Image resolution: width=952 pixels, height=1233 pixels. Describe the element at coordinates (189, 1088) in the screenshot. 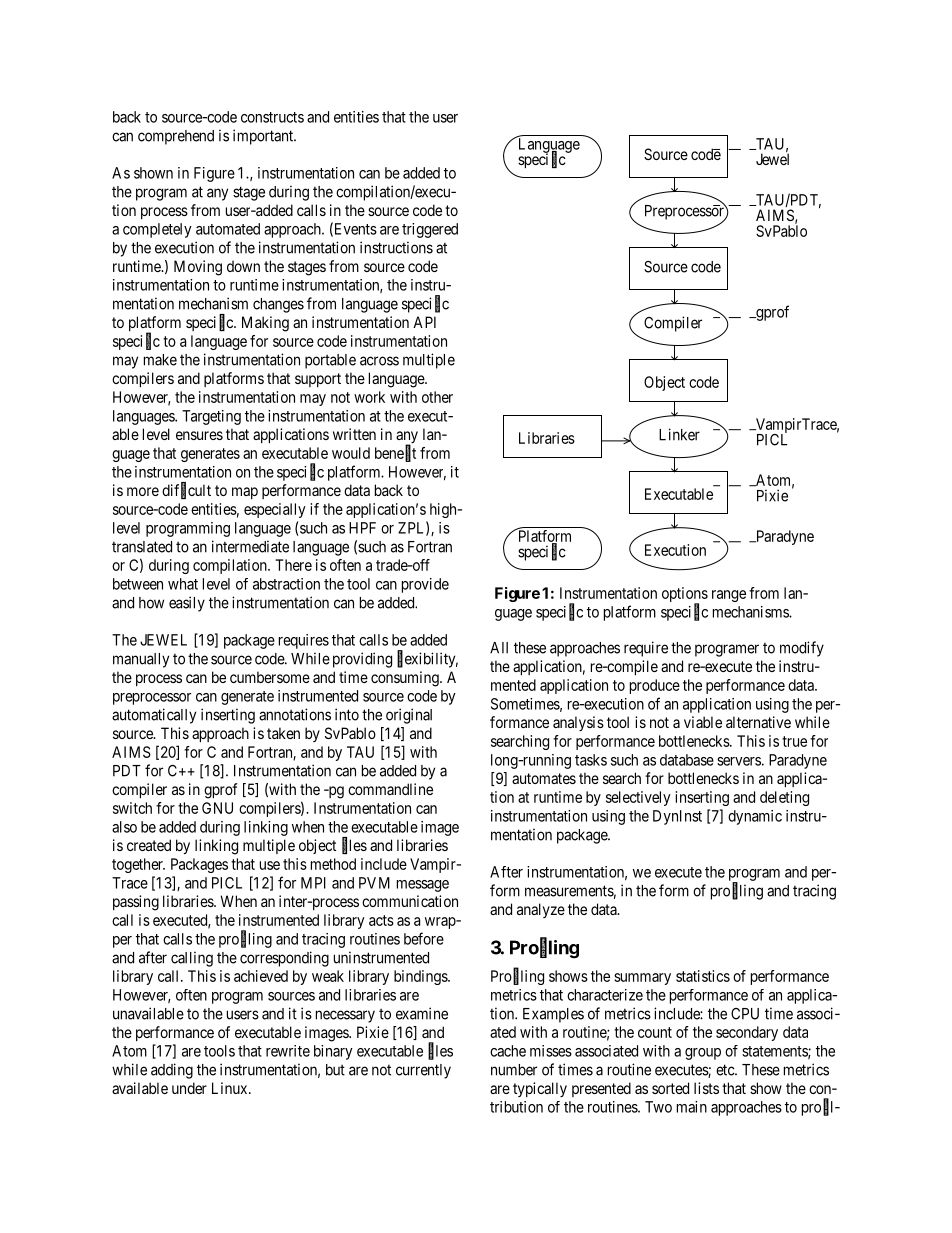

I see `under` at that location.
